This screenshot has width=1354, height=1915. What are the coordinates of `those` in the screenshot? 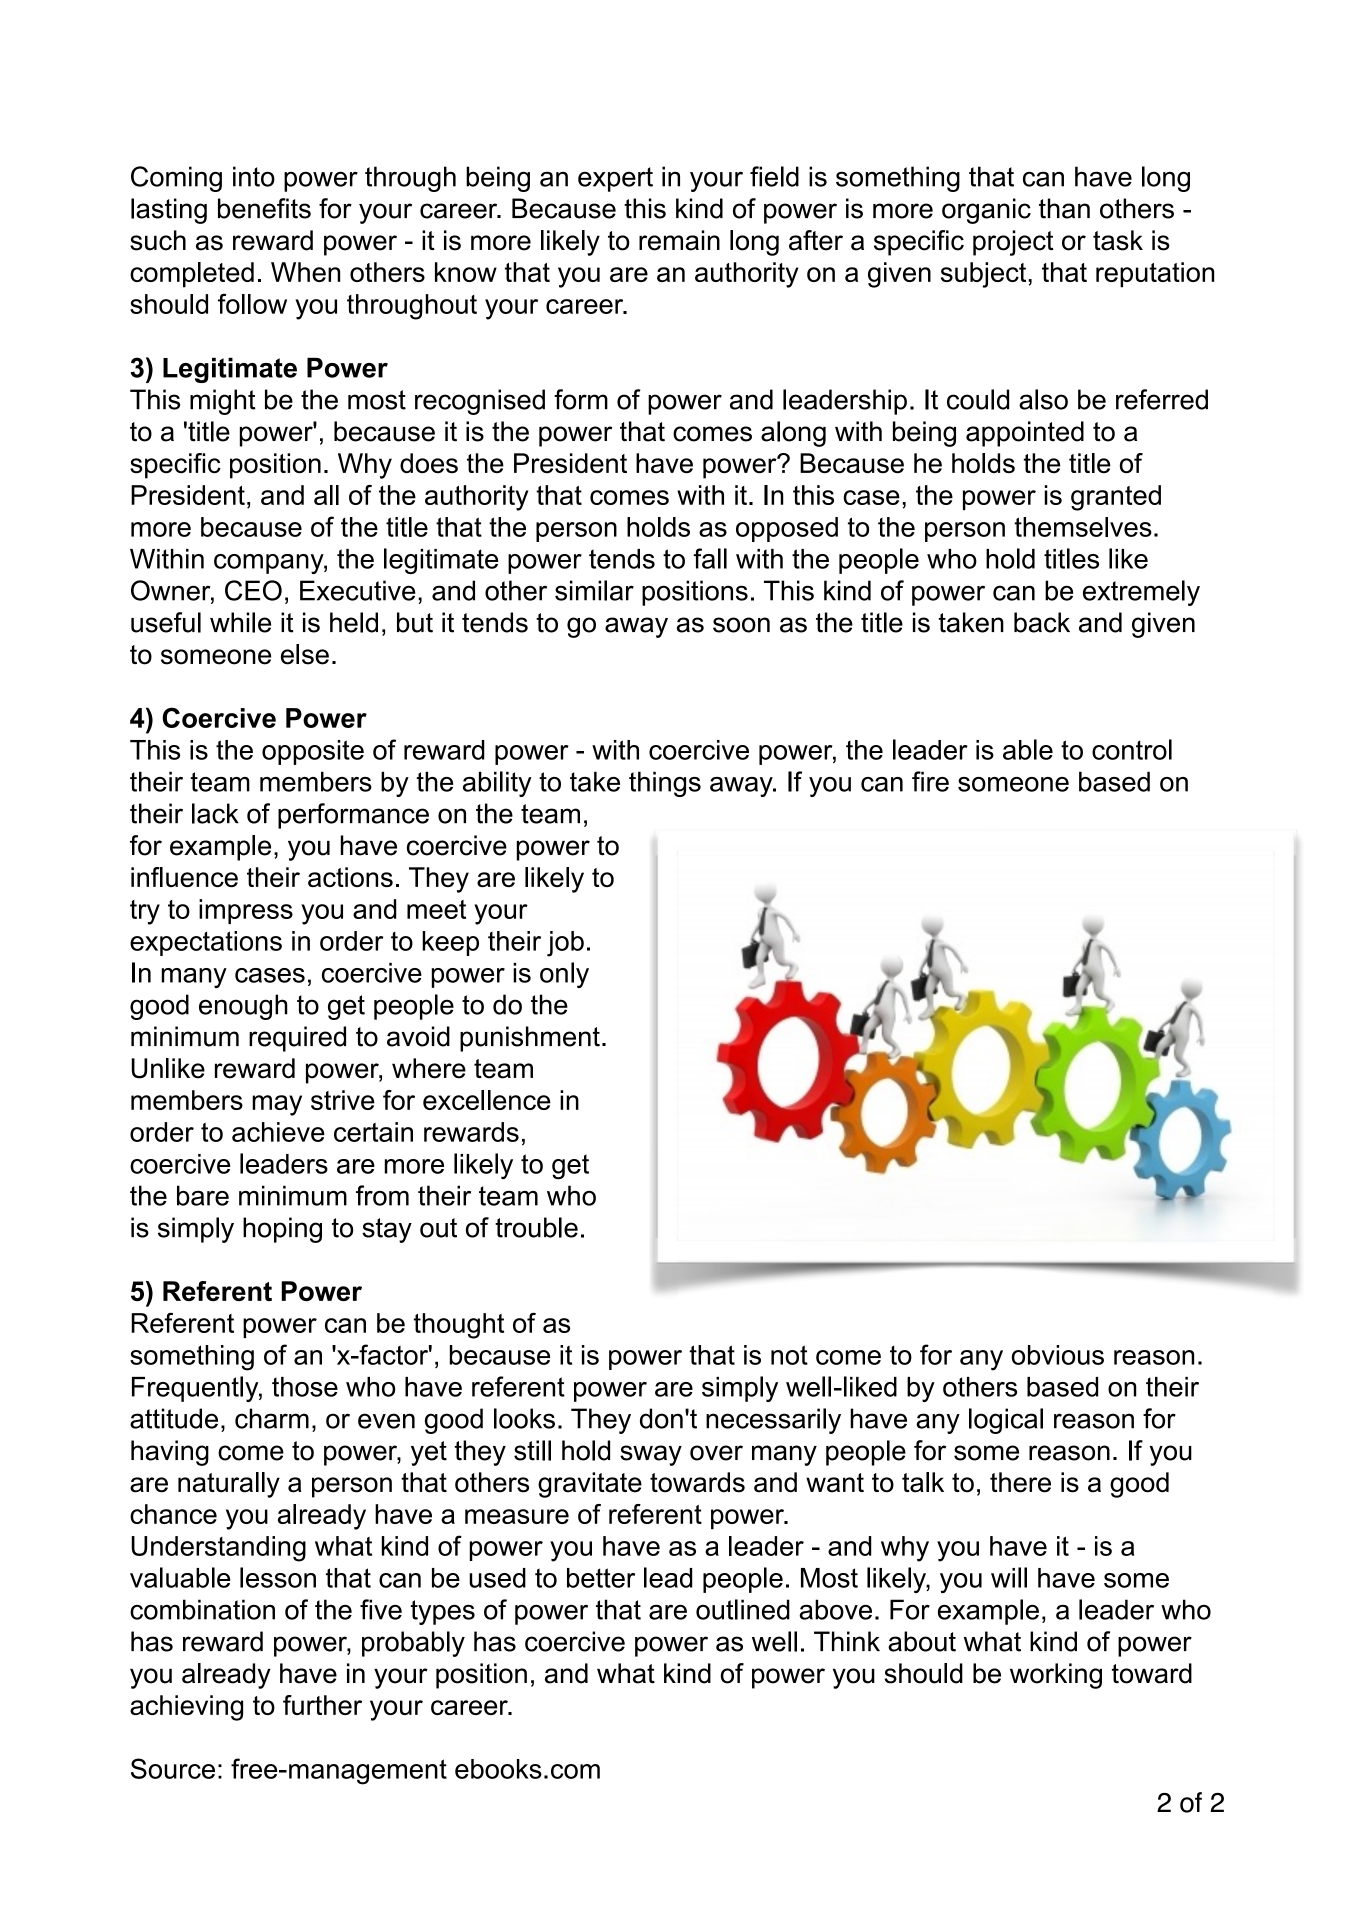 It's located at (305, 1387).
